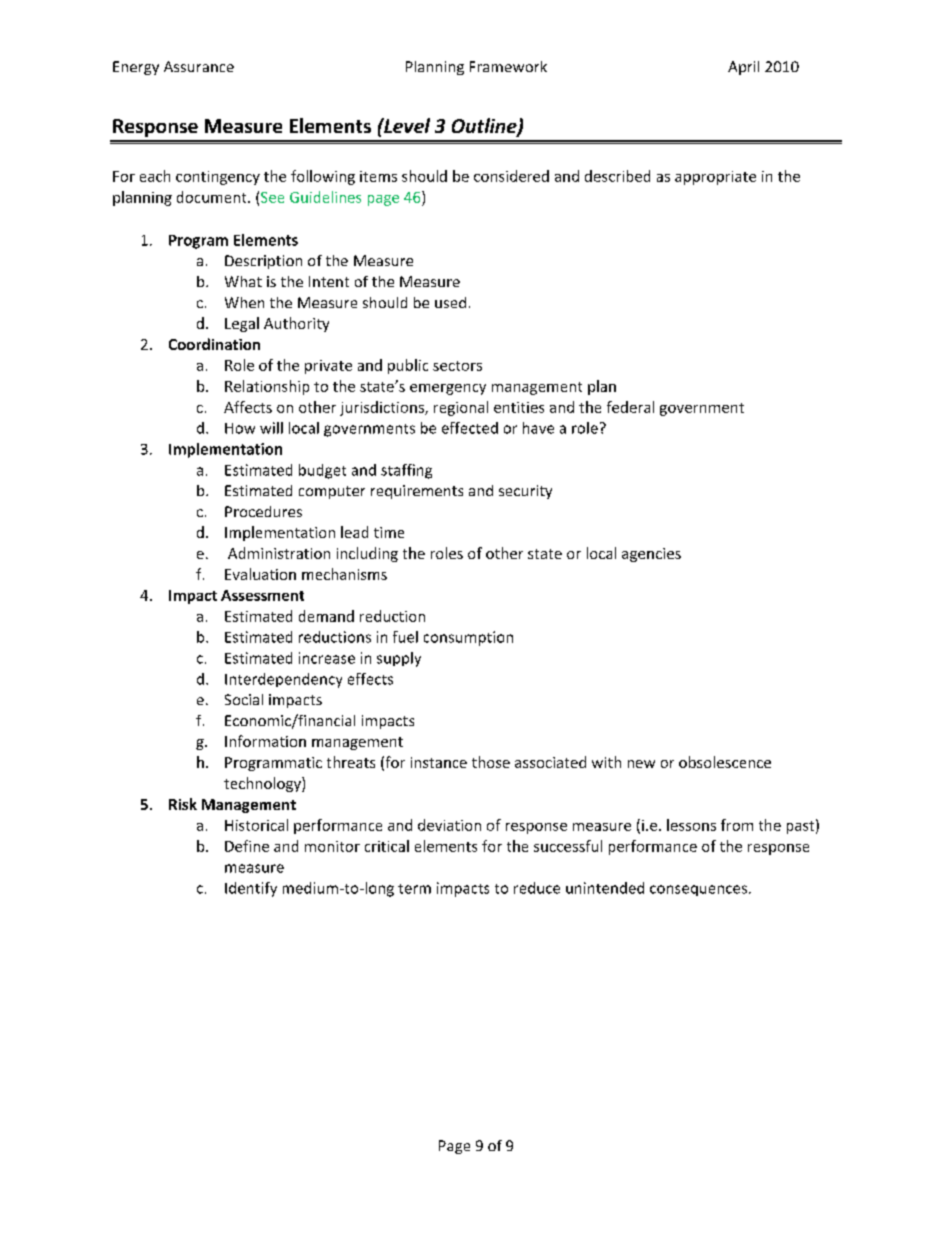 The height and width of the screenshot is (1233, 952). Describe the element at coordinates (414, 889) in the screenshot. I see `term` at that location.
